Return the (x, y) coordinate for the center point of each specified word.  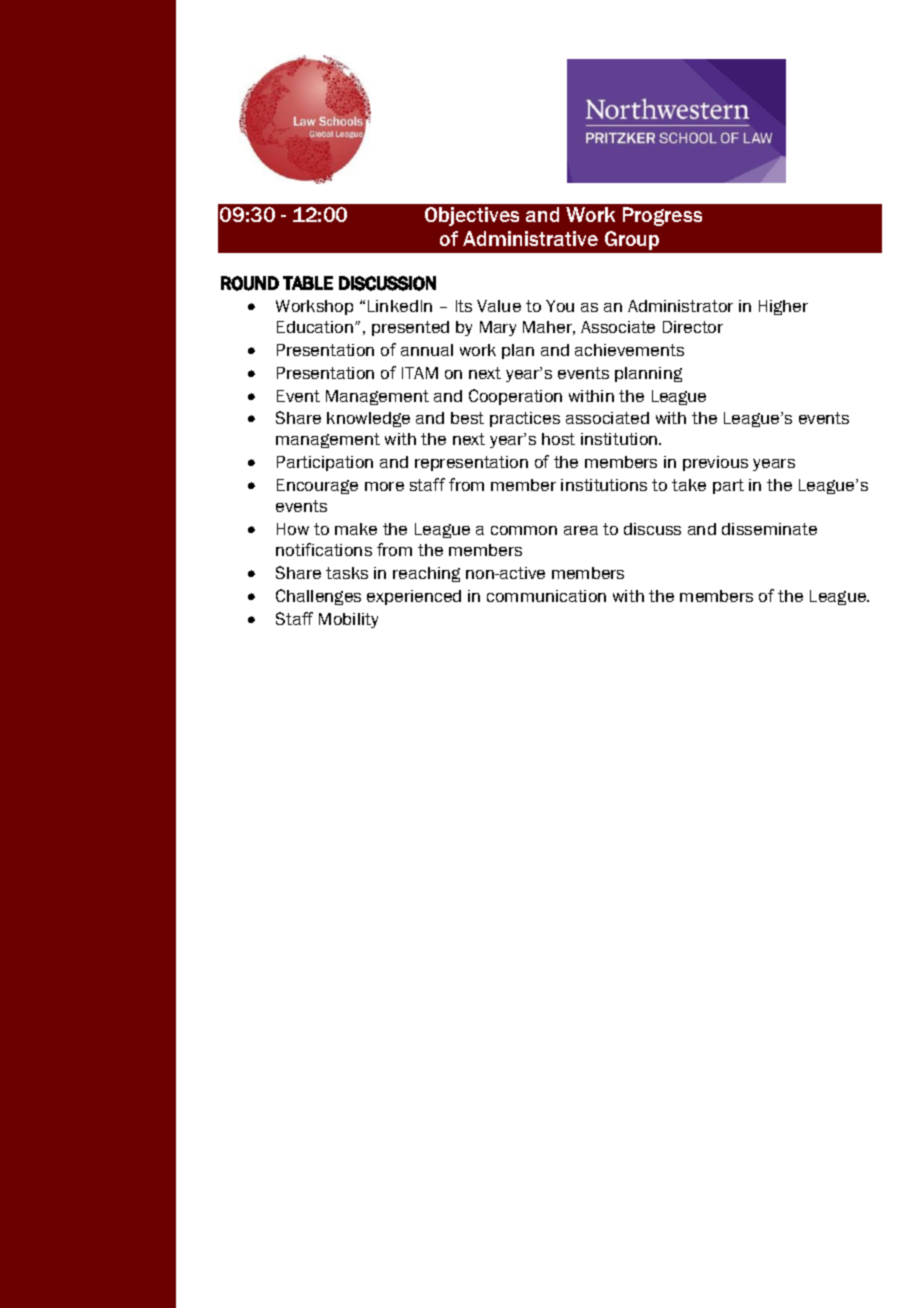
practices (525, 419)
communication (546, 596)
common (524, 530)
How (293, 529)
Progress (662, 216)
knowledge (368, 419)
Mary (498, 328)
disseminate (769, 529)
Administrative (530, 238)
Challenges (318, 597)
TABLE (308, 283)
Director (693, 327)
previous (715, 463)
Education (316, 327)
